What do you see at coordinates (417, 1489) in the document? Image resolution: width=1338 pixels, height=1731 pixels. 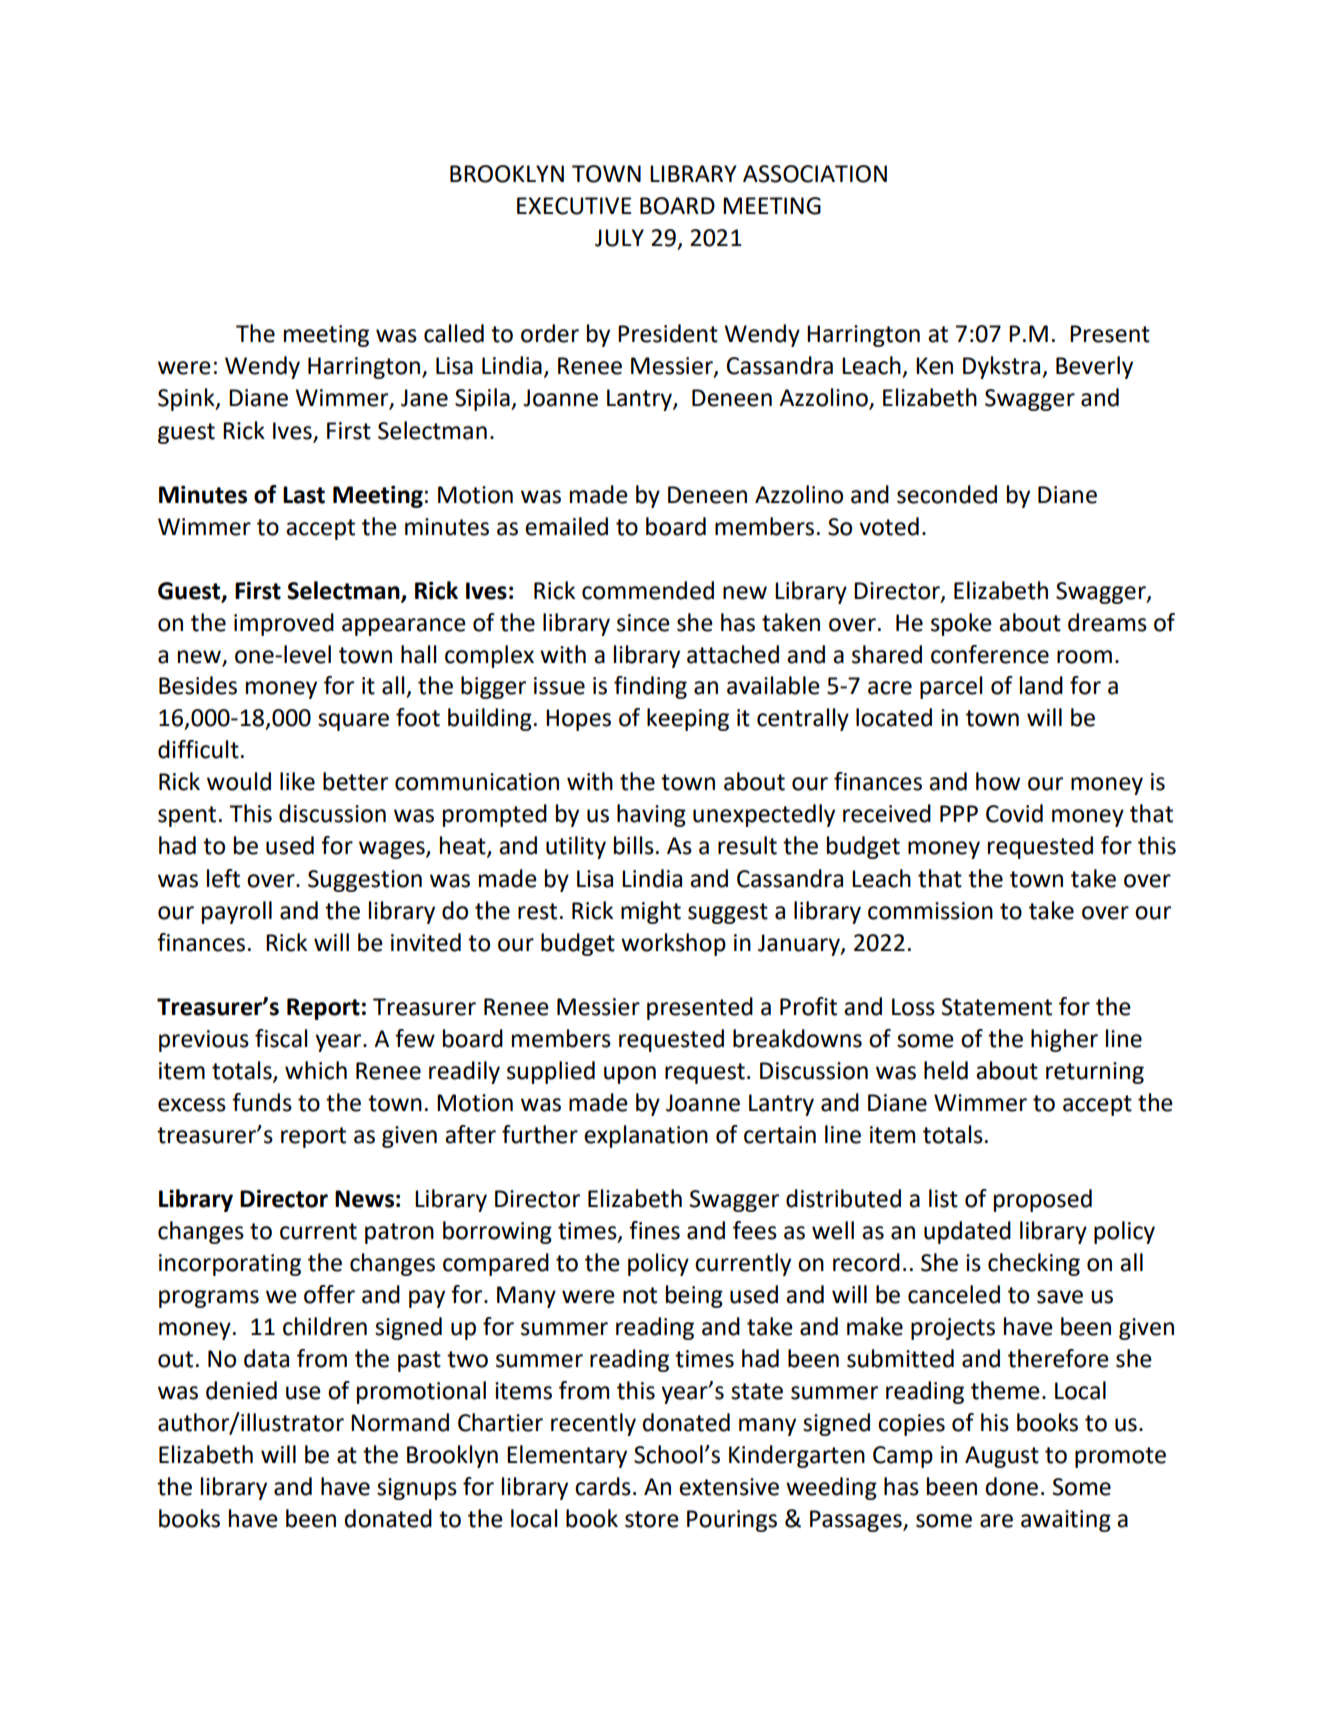 I see `signups` at bounding box center [417, 1489].
